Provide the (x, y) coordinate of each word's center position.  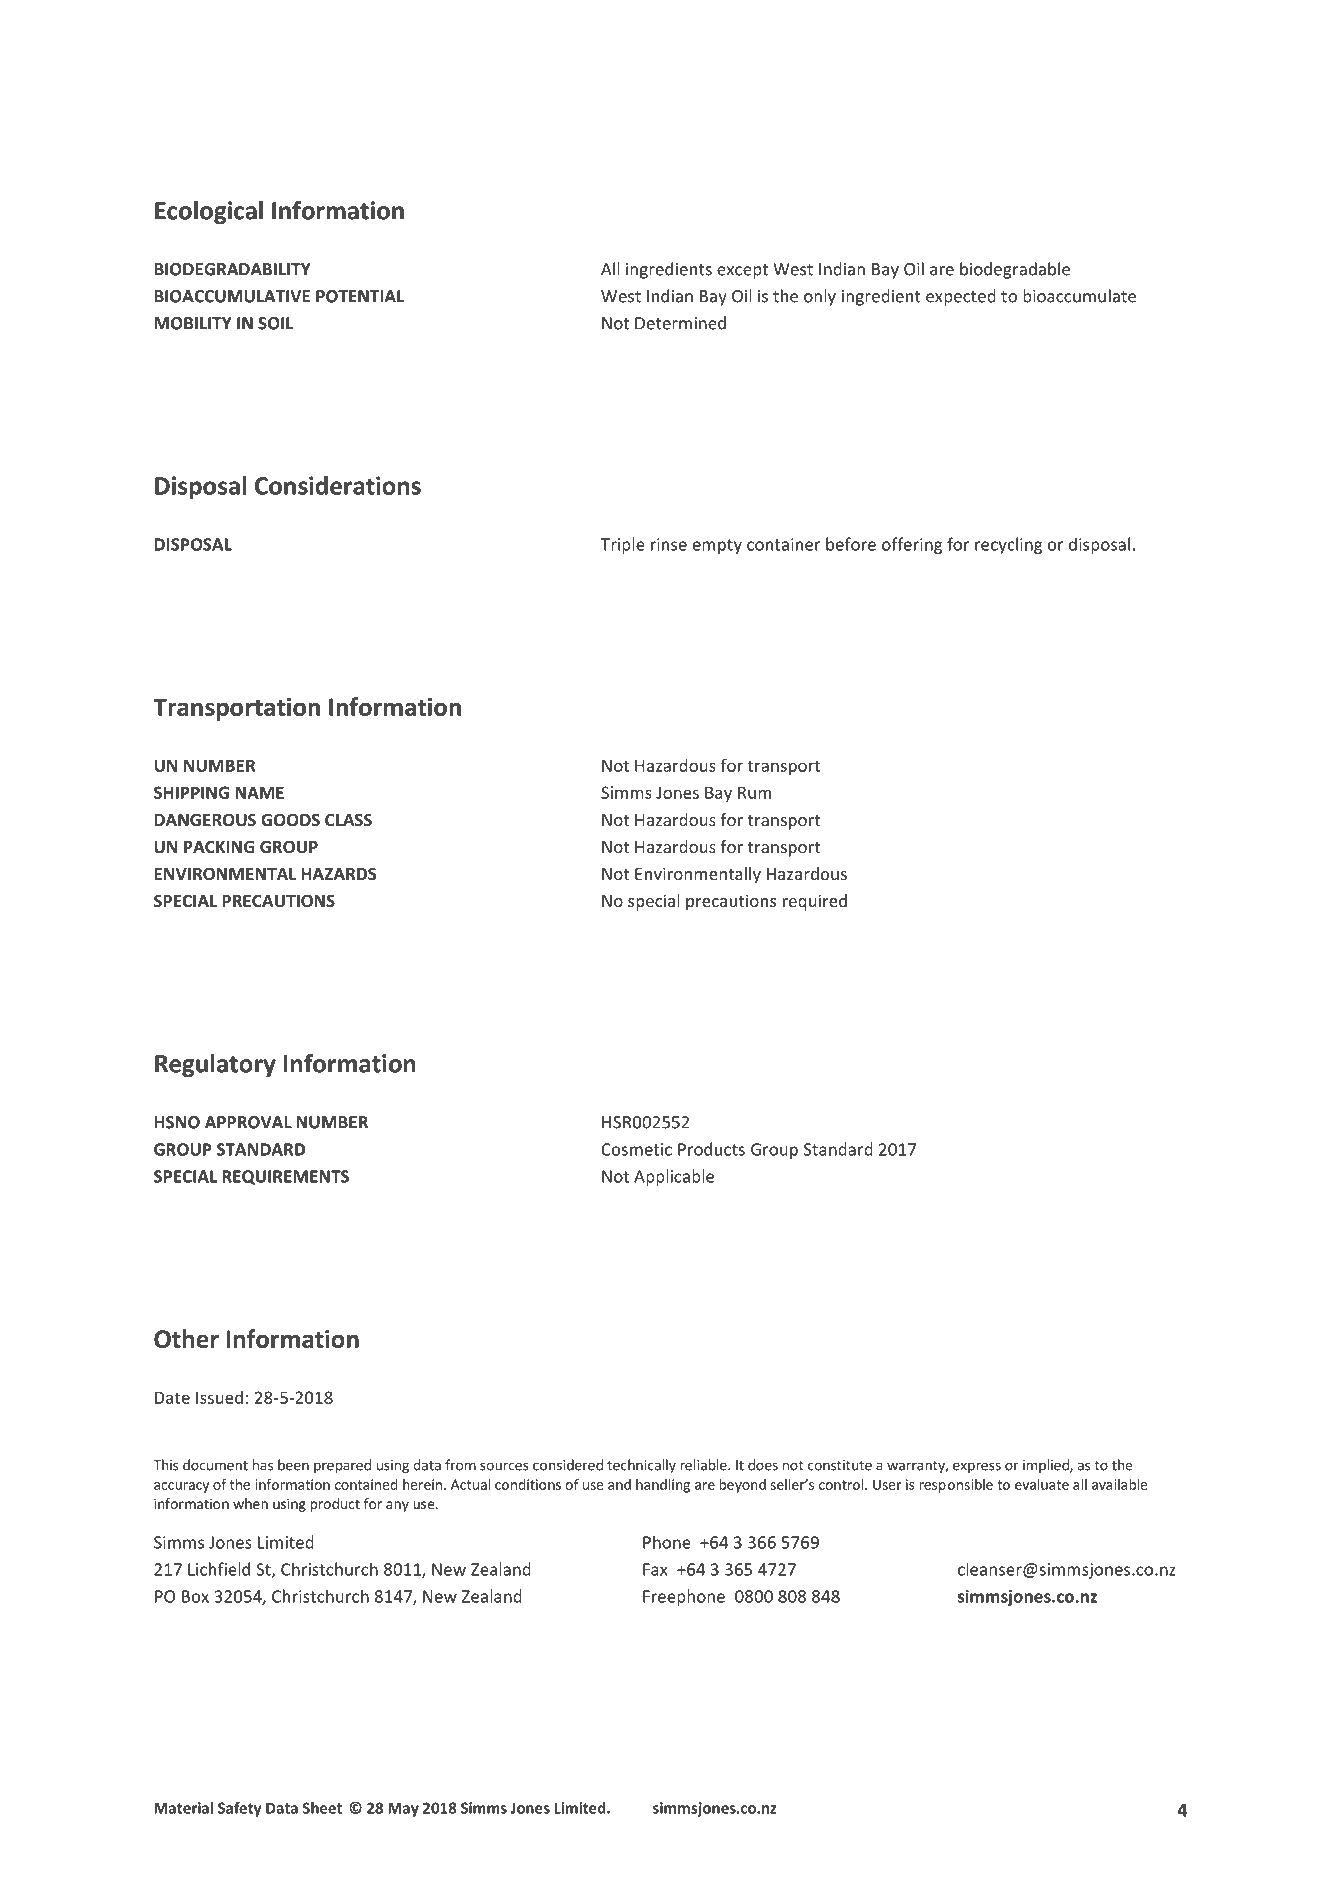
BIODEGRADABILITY (233, 269)
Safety (240, 1809)
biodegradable (1015, 270)
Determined (680, 323)
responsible (956, 1486)
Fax (655, 1569)
